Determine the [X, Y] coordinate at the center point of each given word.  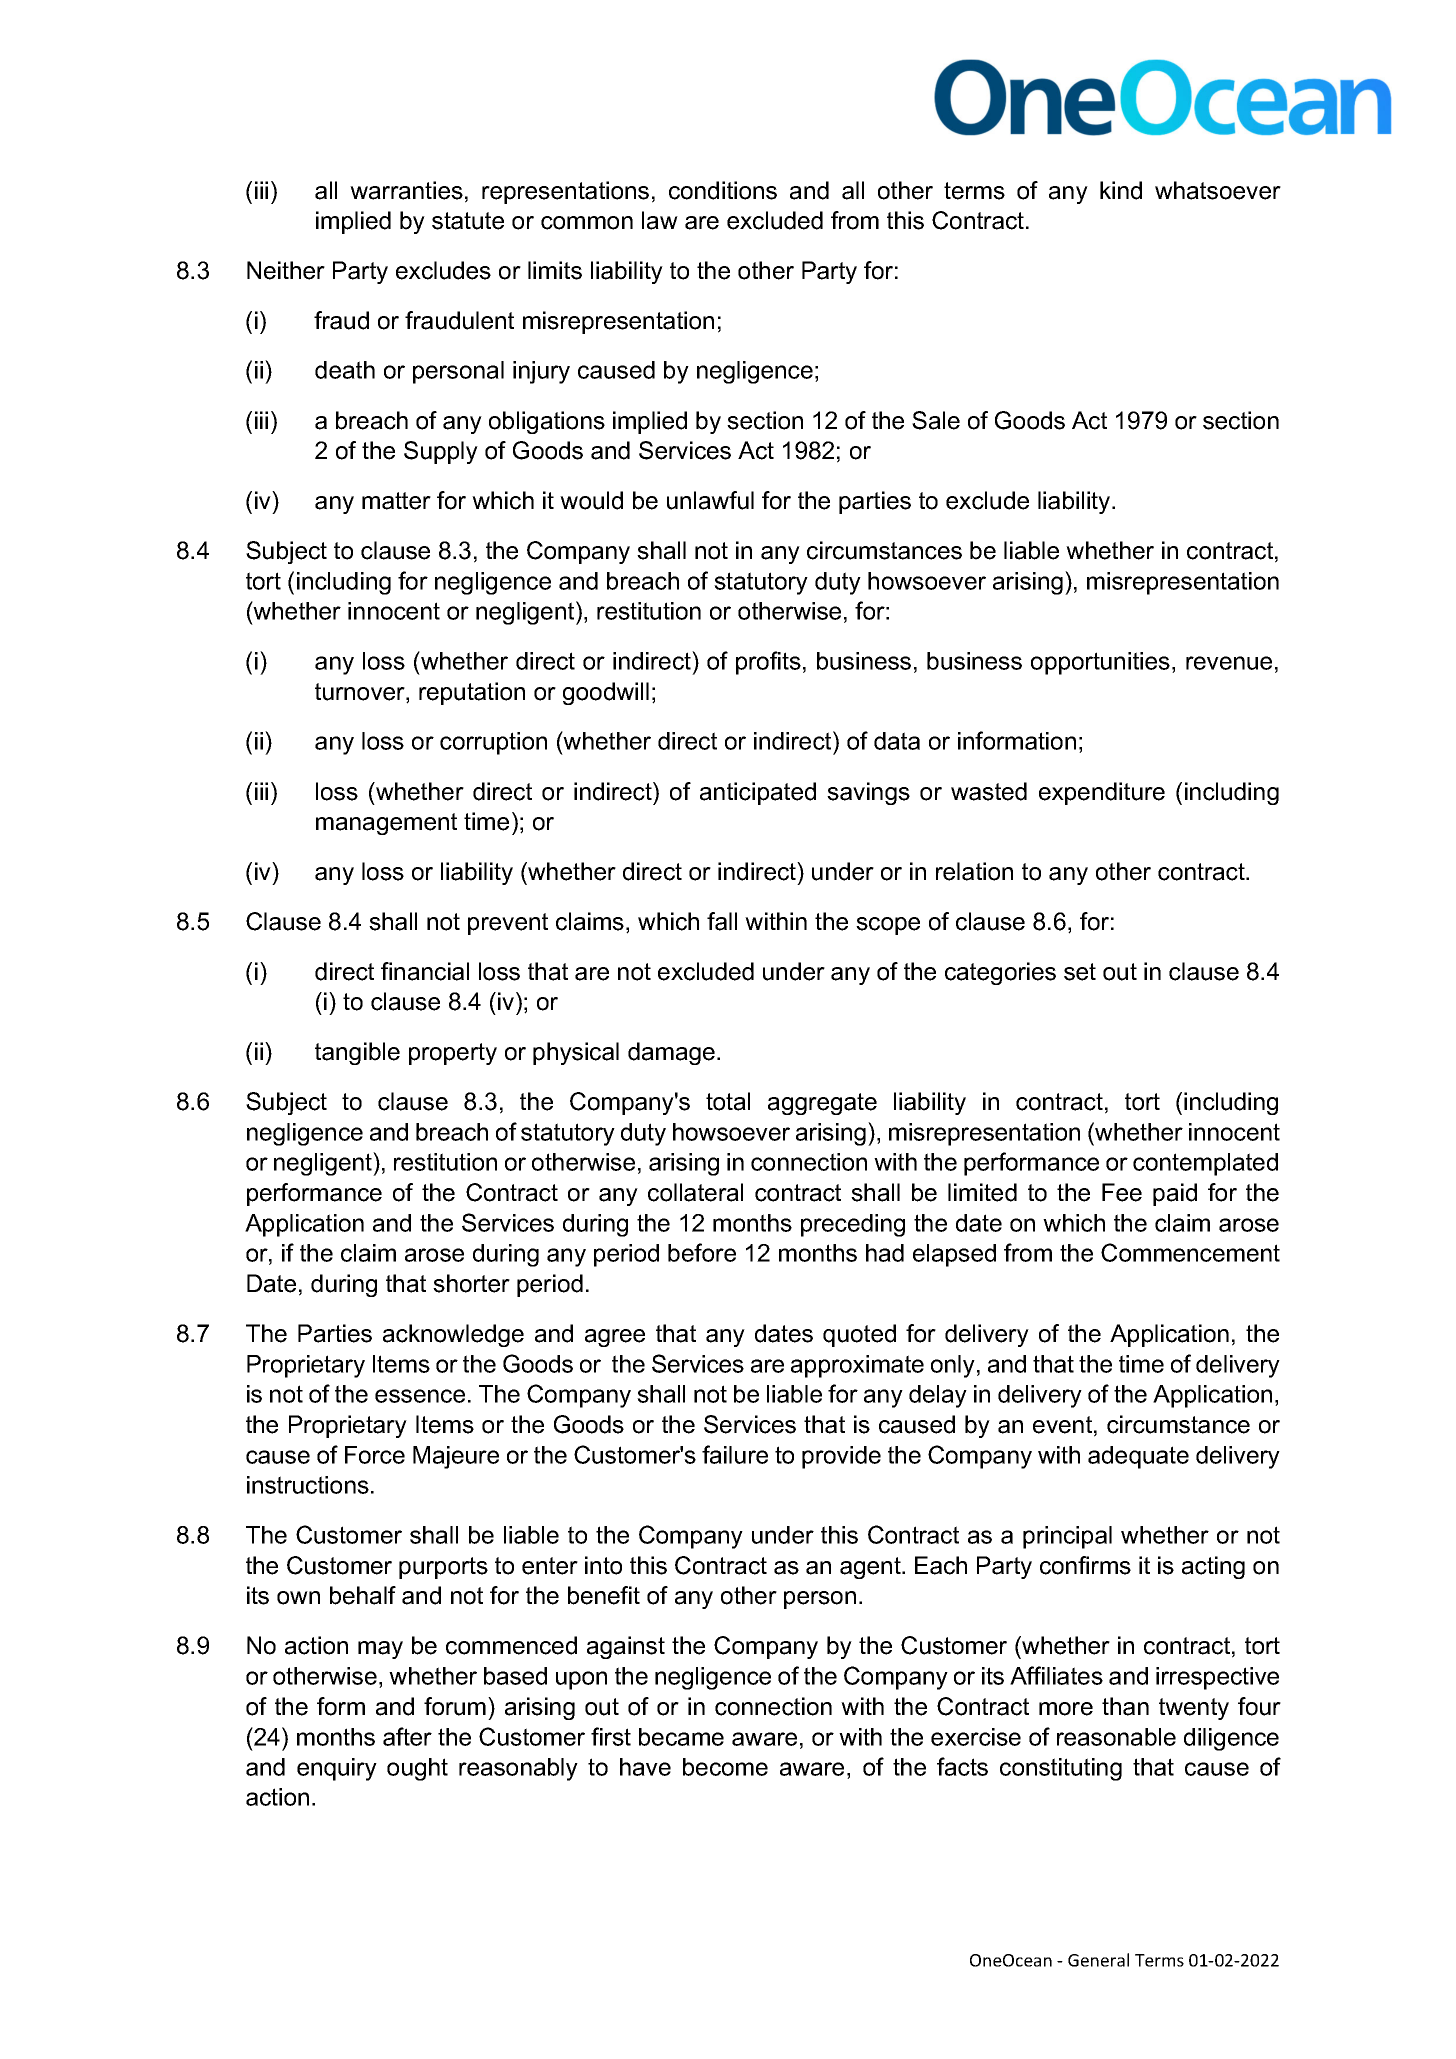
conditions [723, 190]
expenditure [1102, 793]
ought [417, 1769]
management [386, 824]
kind [1121, 190]
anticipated [758, 793]
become [725, 1767]
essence [420, 1396]
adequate [1138, 1457]
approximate [857, 1366]
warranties [406, 190]
